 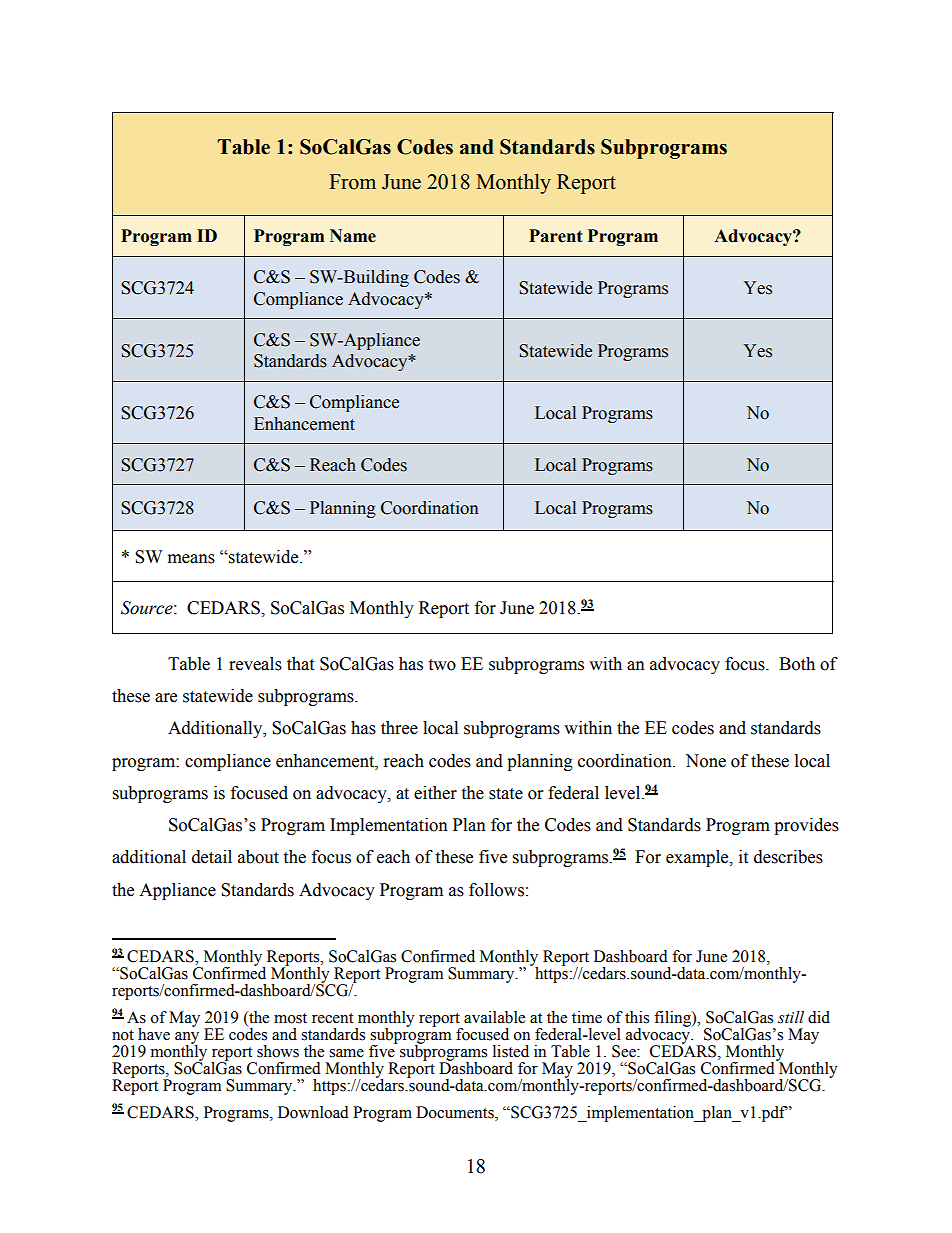 What do you see at coordinates (797, 664) in the screenshot?
I see `Both` at bounding box center [797, 664].
